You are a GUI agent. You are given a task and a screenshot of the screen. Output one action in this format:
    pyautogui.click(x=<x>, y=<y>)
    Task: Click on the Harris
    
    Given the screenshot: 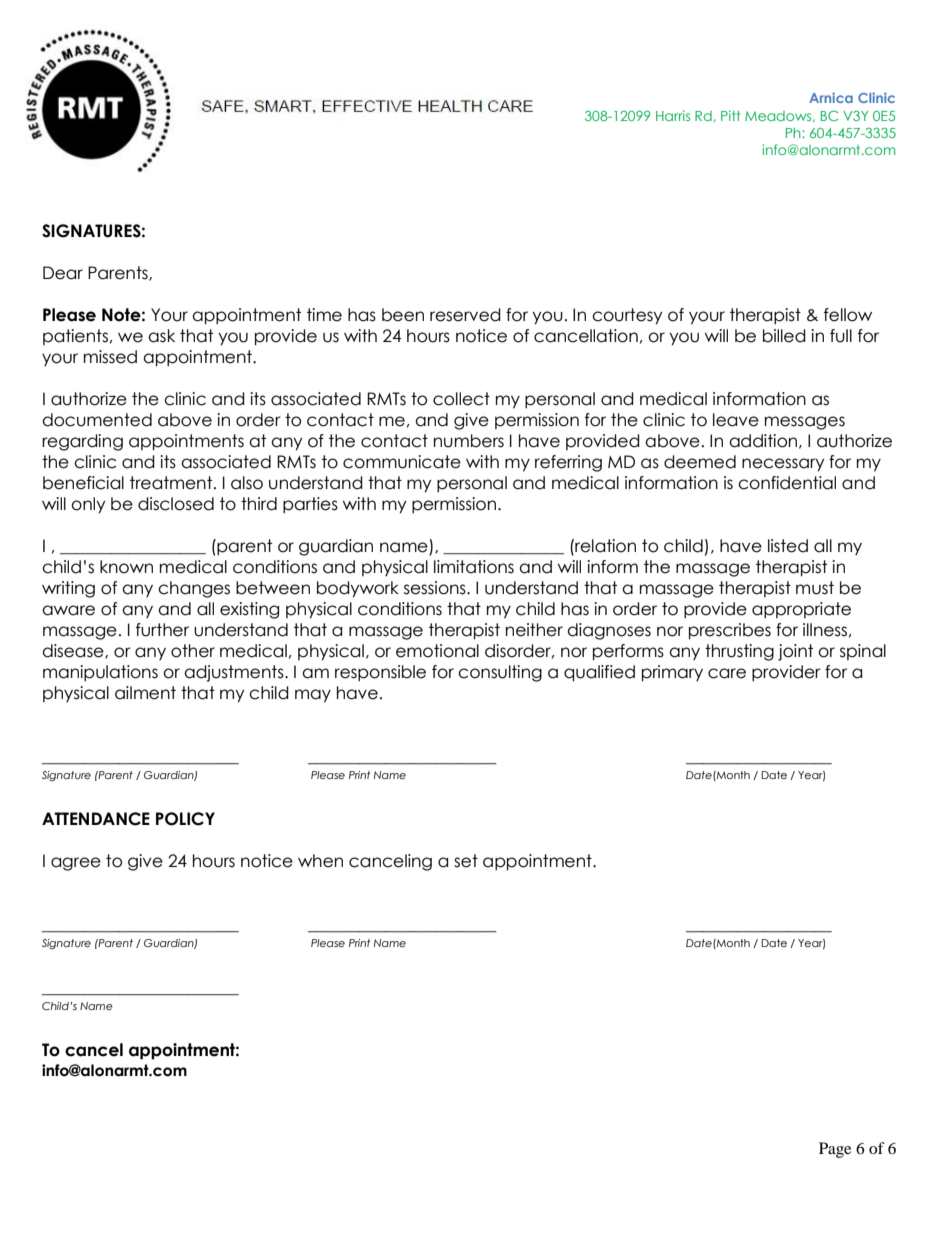 What is the action you would take?
    pyautogui.click(x=673, y=115)
